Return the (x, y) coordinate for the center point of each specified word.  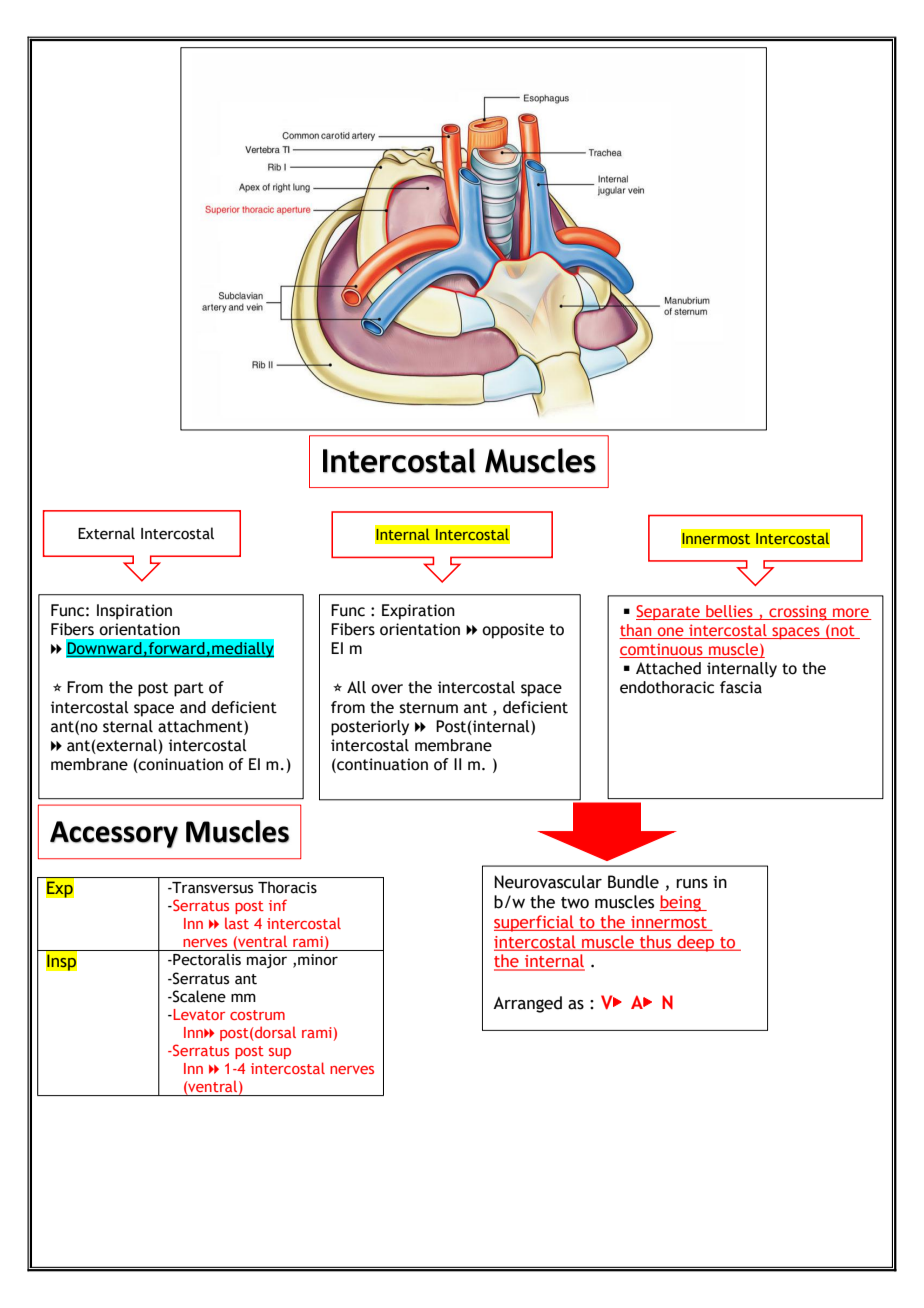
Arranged (527, 1004)
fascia (741, 687)
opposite (513, 631)
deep (696, 943)
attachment (201, 726)
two (575, 903)
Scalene (198, 996)
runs (692, 884)
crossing (798, 613)
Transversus (211, 888)
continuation (381, 764)
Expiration (418, 612)
